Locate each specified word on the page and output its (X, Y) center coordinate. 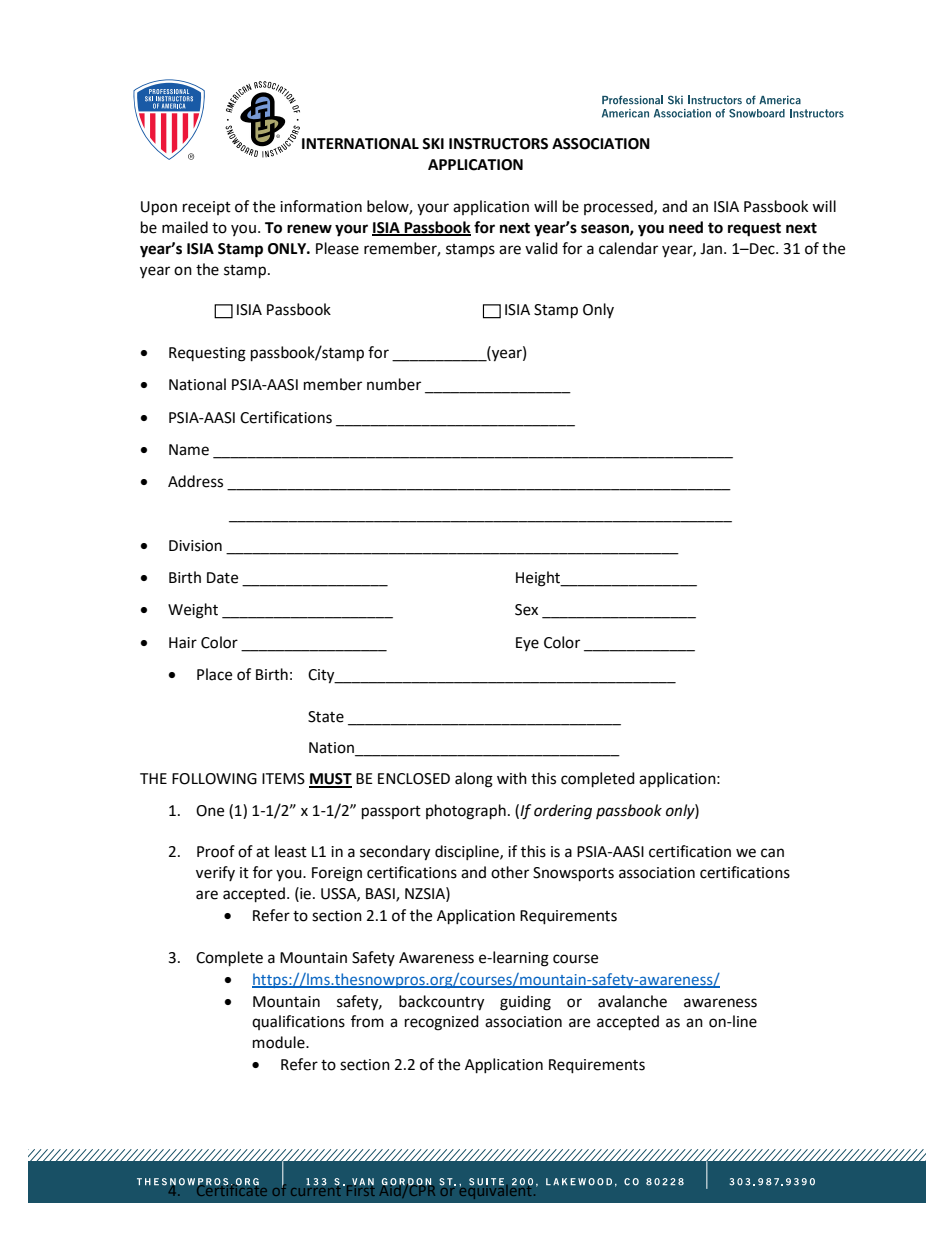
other (510, 872)
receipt (207, 208)
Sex (526, 610)
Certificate (230, 1188)
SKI (433, 144)
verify (215, 873)
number (394, 384)
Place (214, 674)
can (772, 853)
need (686, 227)
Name (189, 450)
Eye (527, 644)
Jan (712, 249)
